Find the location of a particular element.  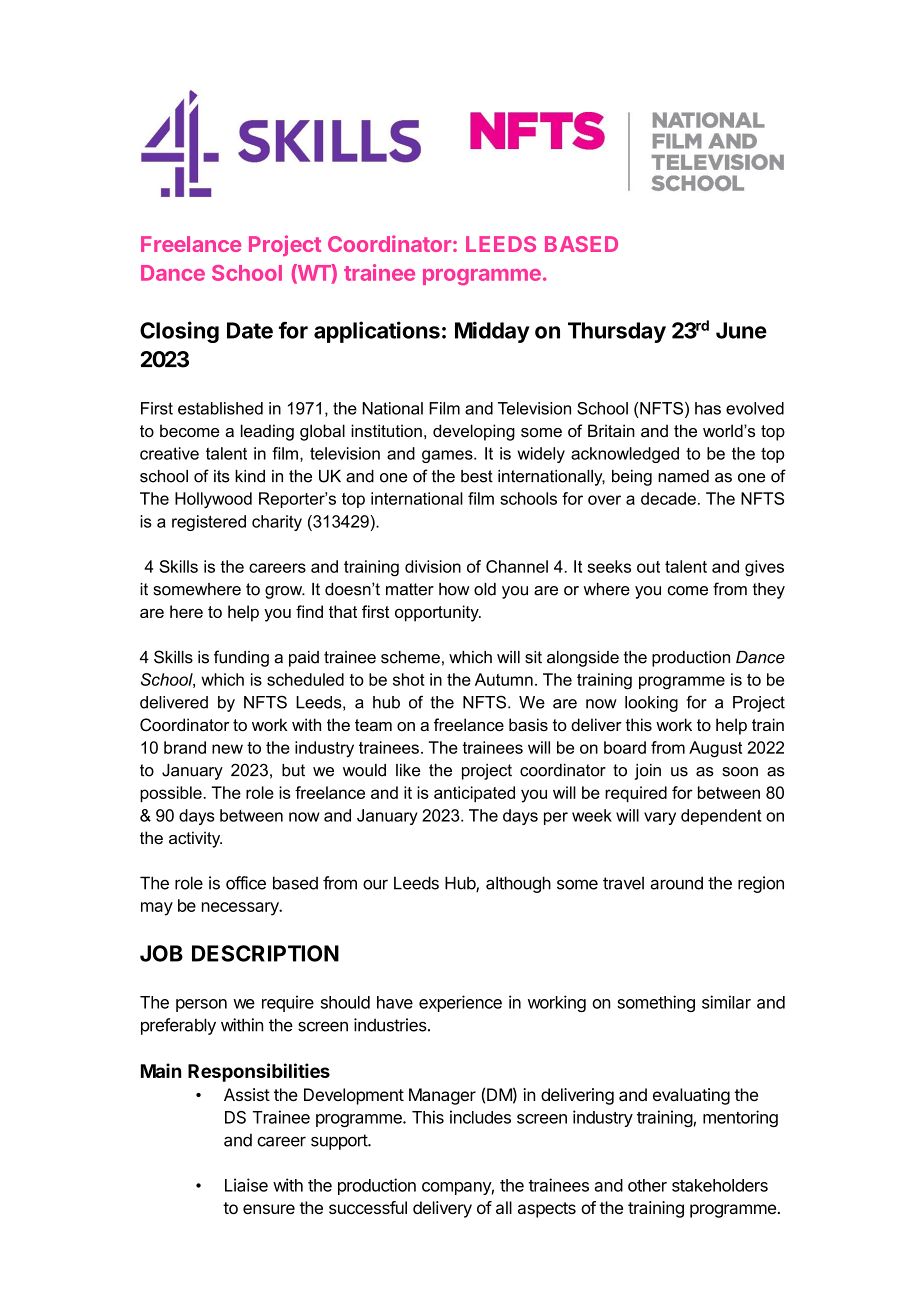

new is located at coordinates (227, 749).
